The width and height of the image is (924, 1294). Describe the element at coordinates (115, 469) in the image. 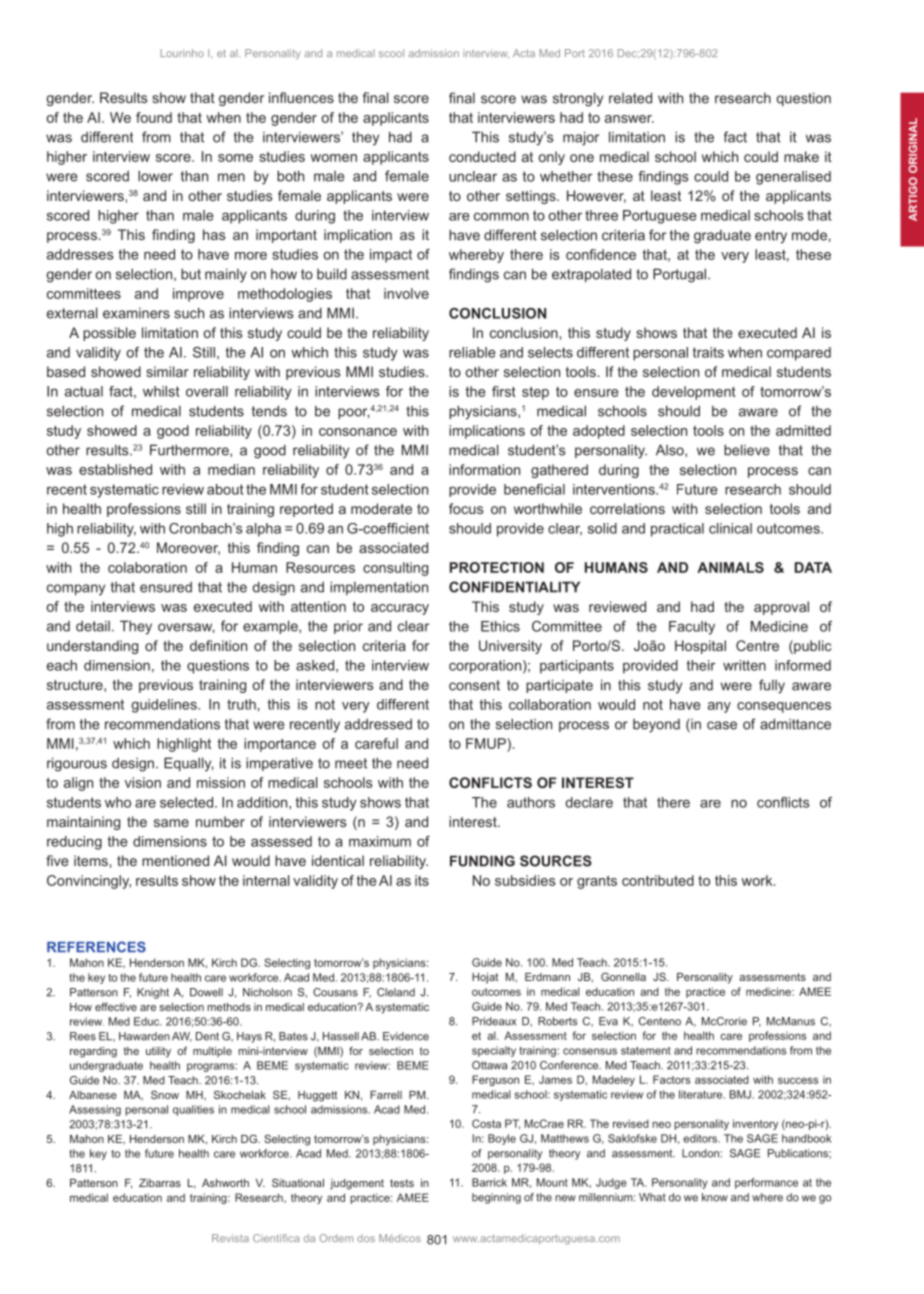

I see `established` at that location.
